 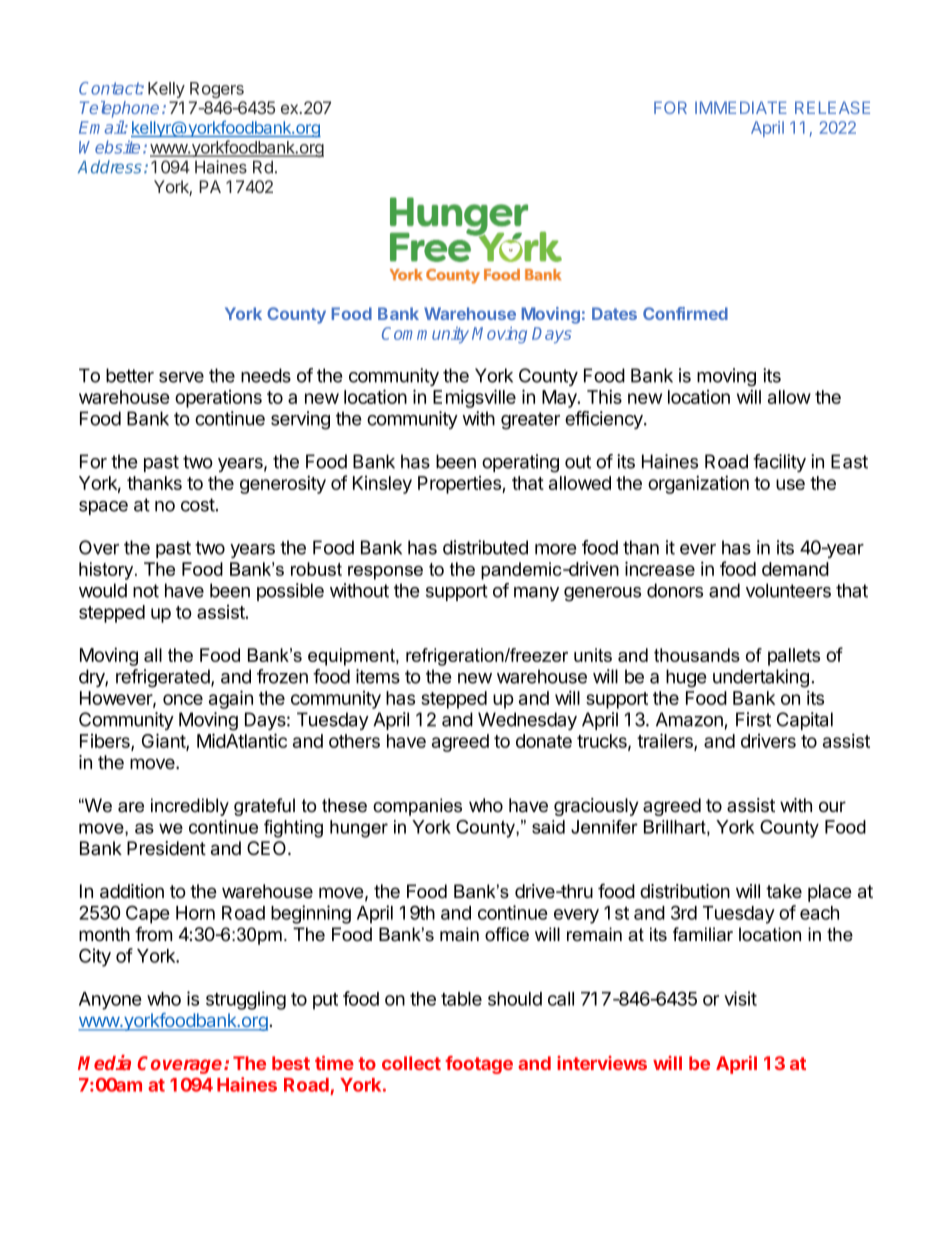 I want to click on facility, so click(x=779, y=463).
